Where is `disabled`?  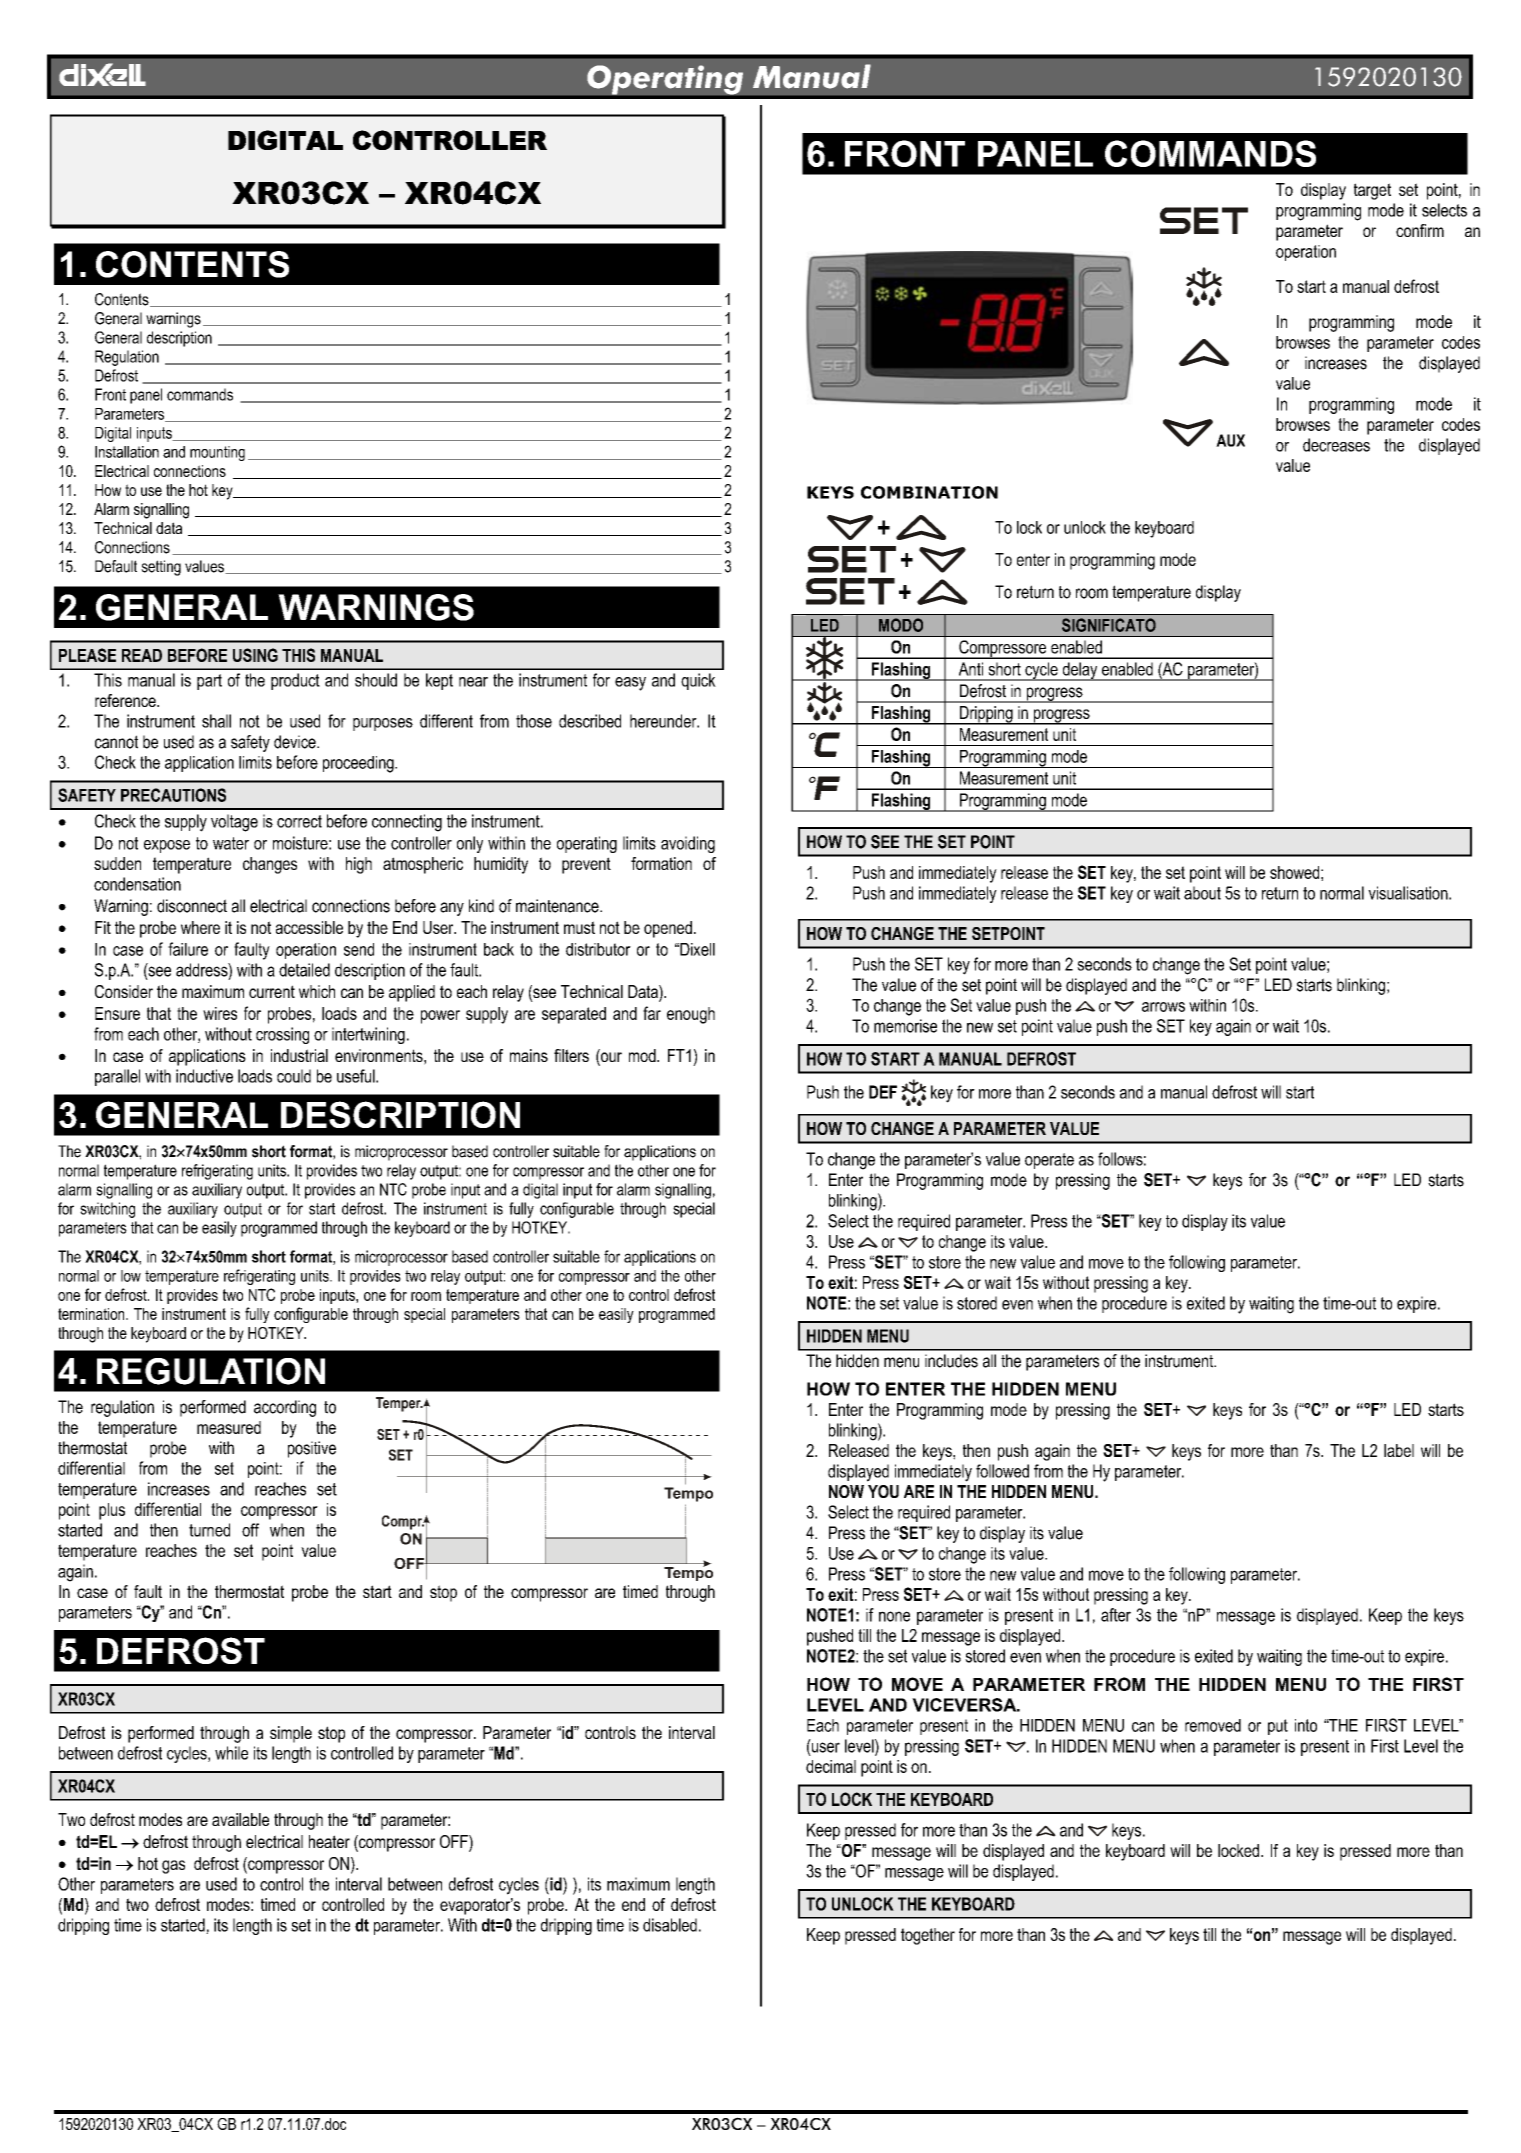 disabled is located at coordinates (670, 1925).
